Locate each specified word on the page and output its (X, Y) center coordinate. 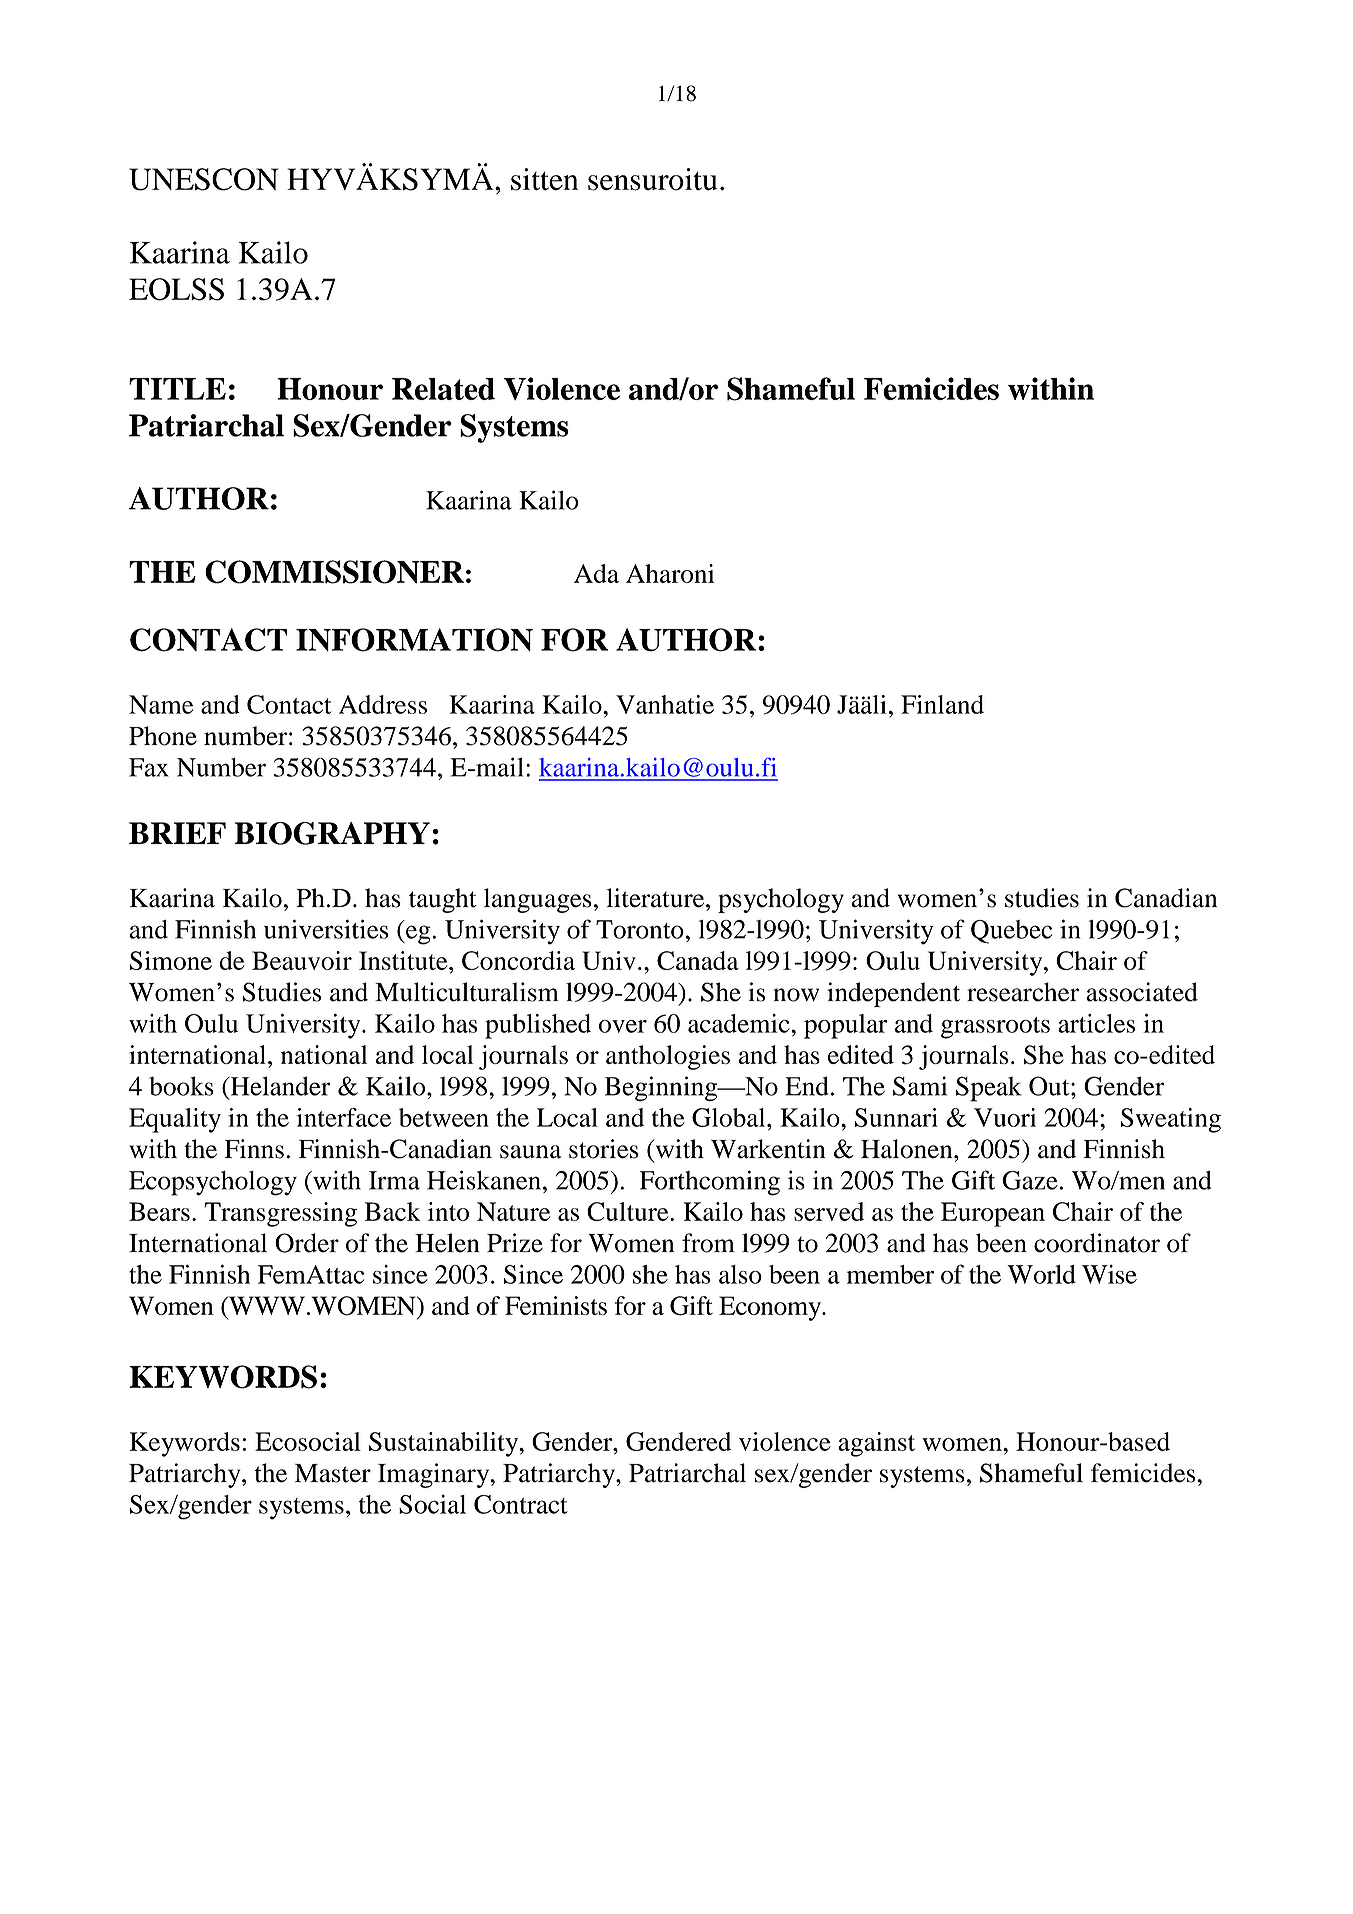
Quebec (1011, 932)
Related (443, 389)
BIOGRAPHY (332, 833)
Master (333, 1473)
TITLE (177, 389)
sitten (544, 179)
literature (656, 898)
